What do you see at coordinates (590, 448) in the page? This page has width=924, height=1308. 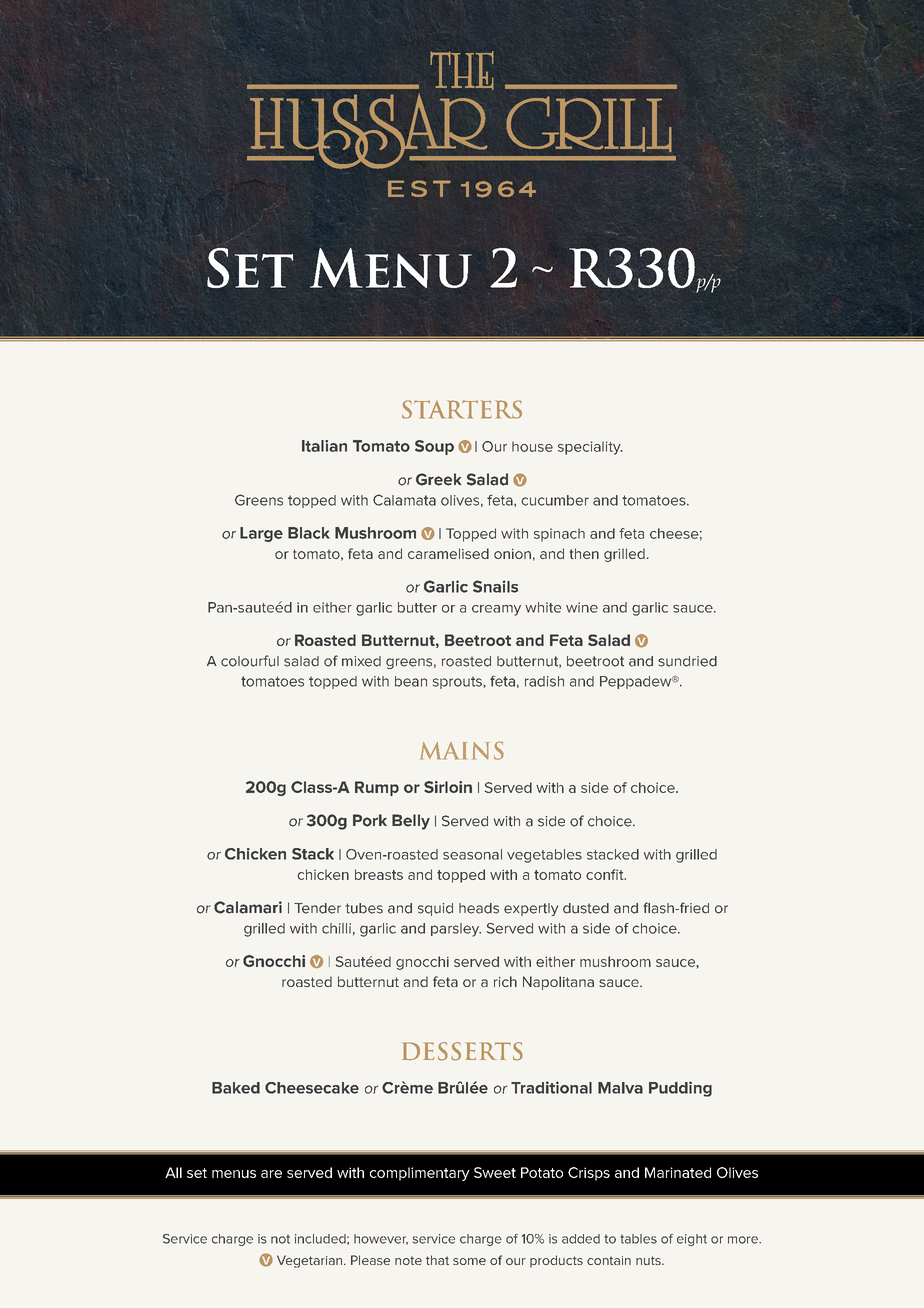 I see `speciality` at bounding box center [590, 448].
